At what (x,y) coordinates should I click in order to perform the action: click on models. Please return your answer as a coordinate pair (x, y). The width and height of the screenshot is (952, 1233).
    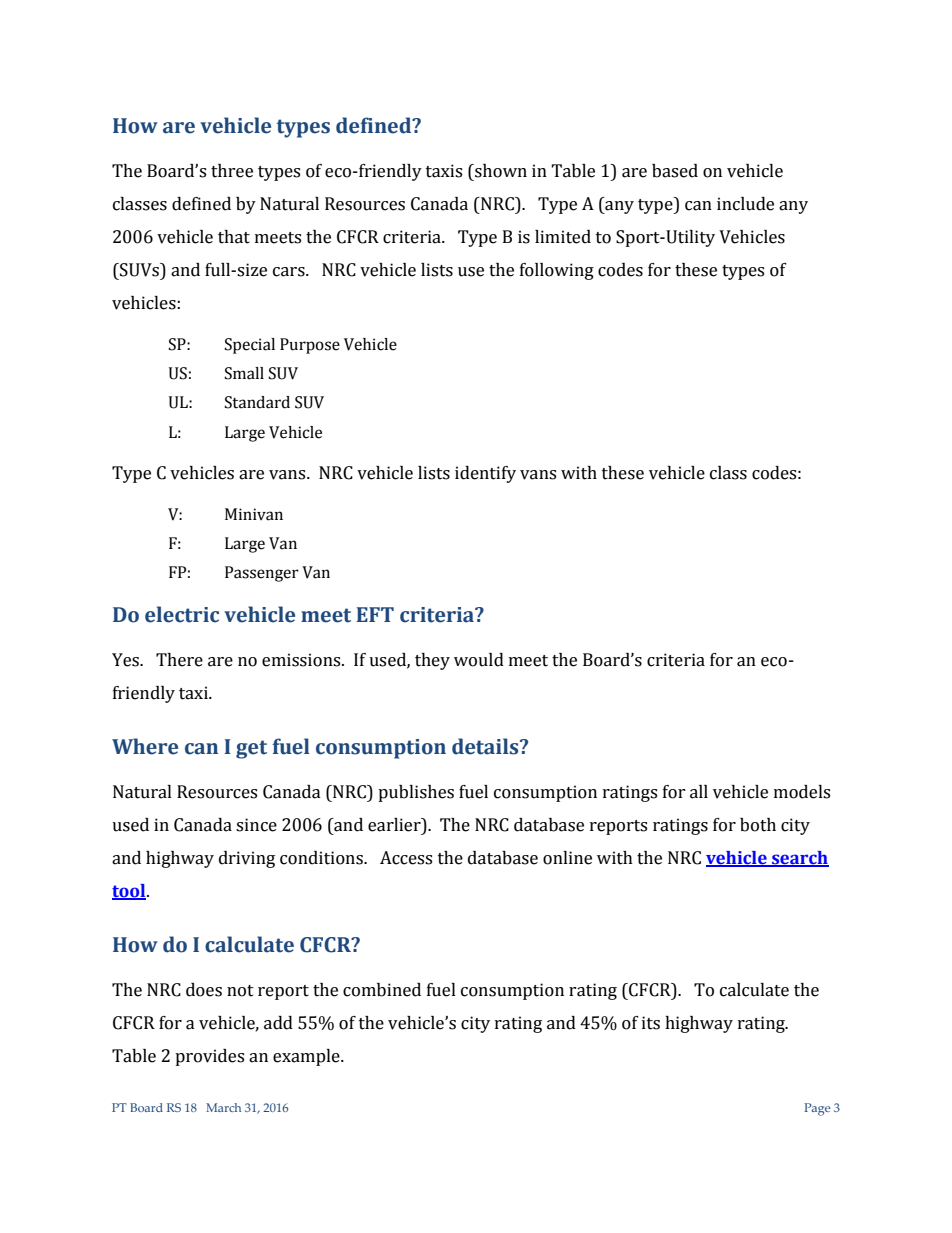
    Looking at the image, I should click on (802, 792).
